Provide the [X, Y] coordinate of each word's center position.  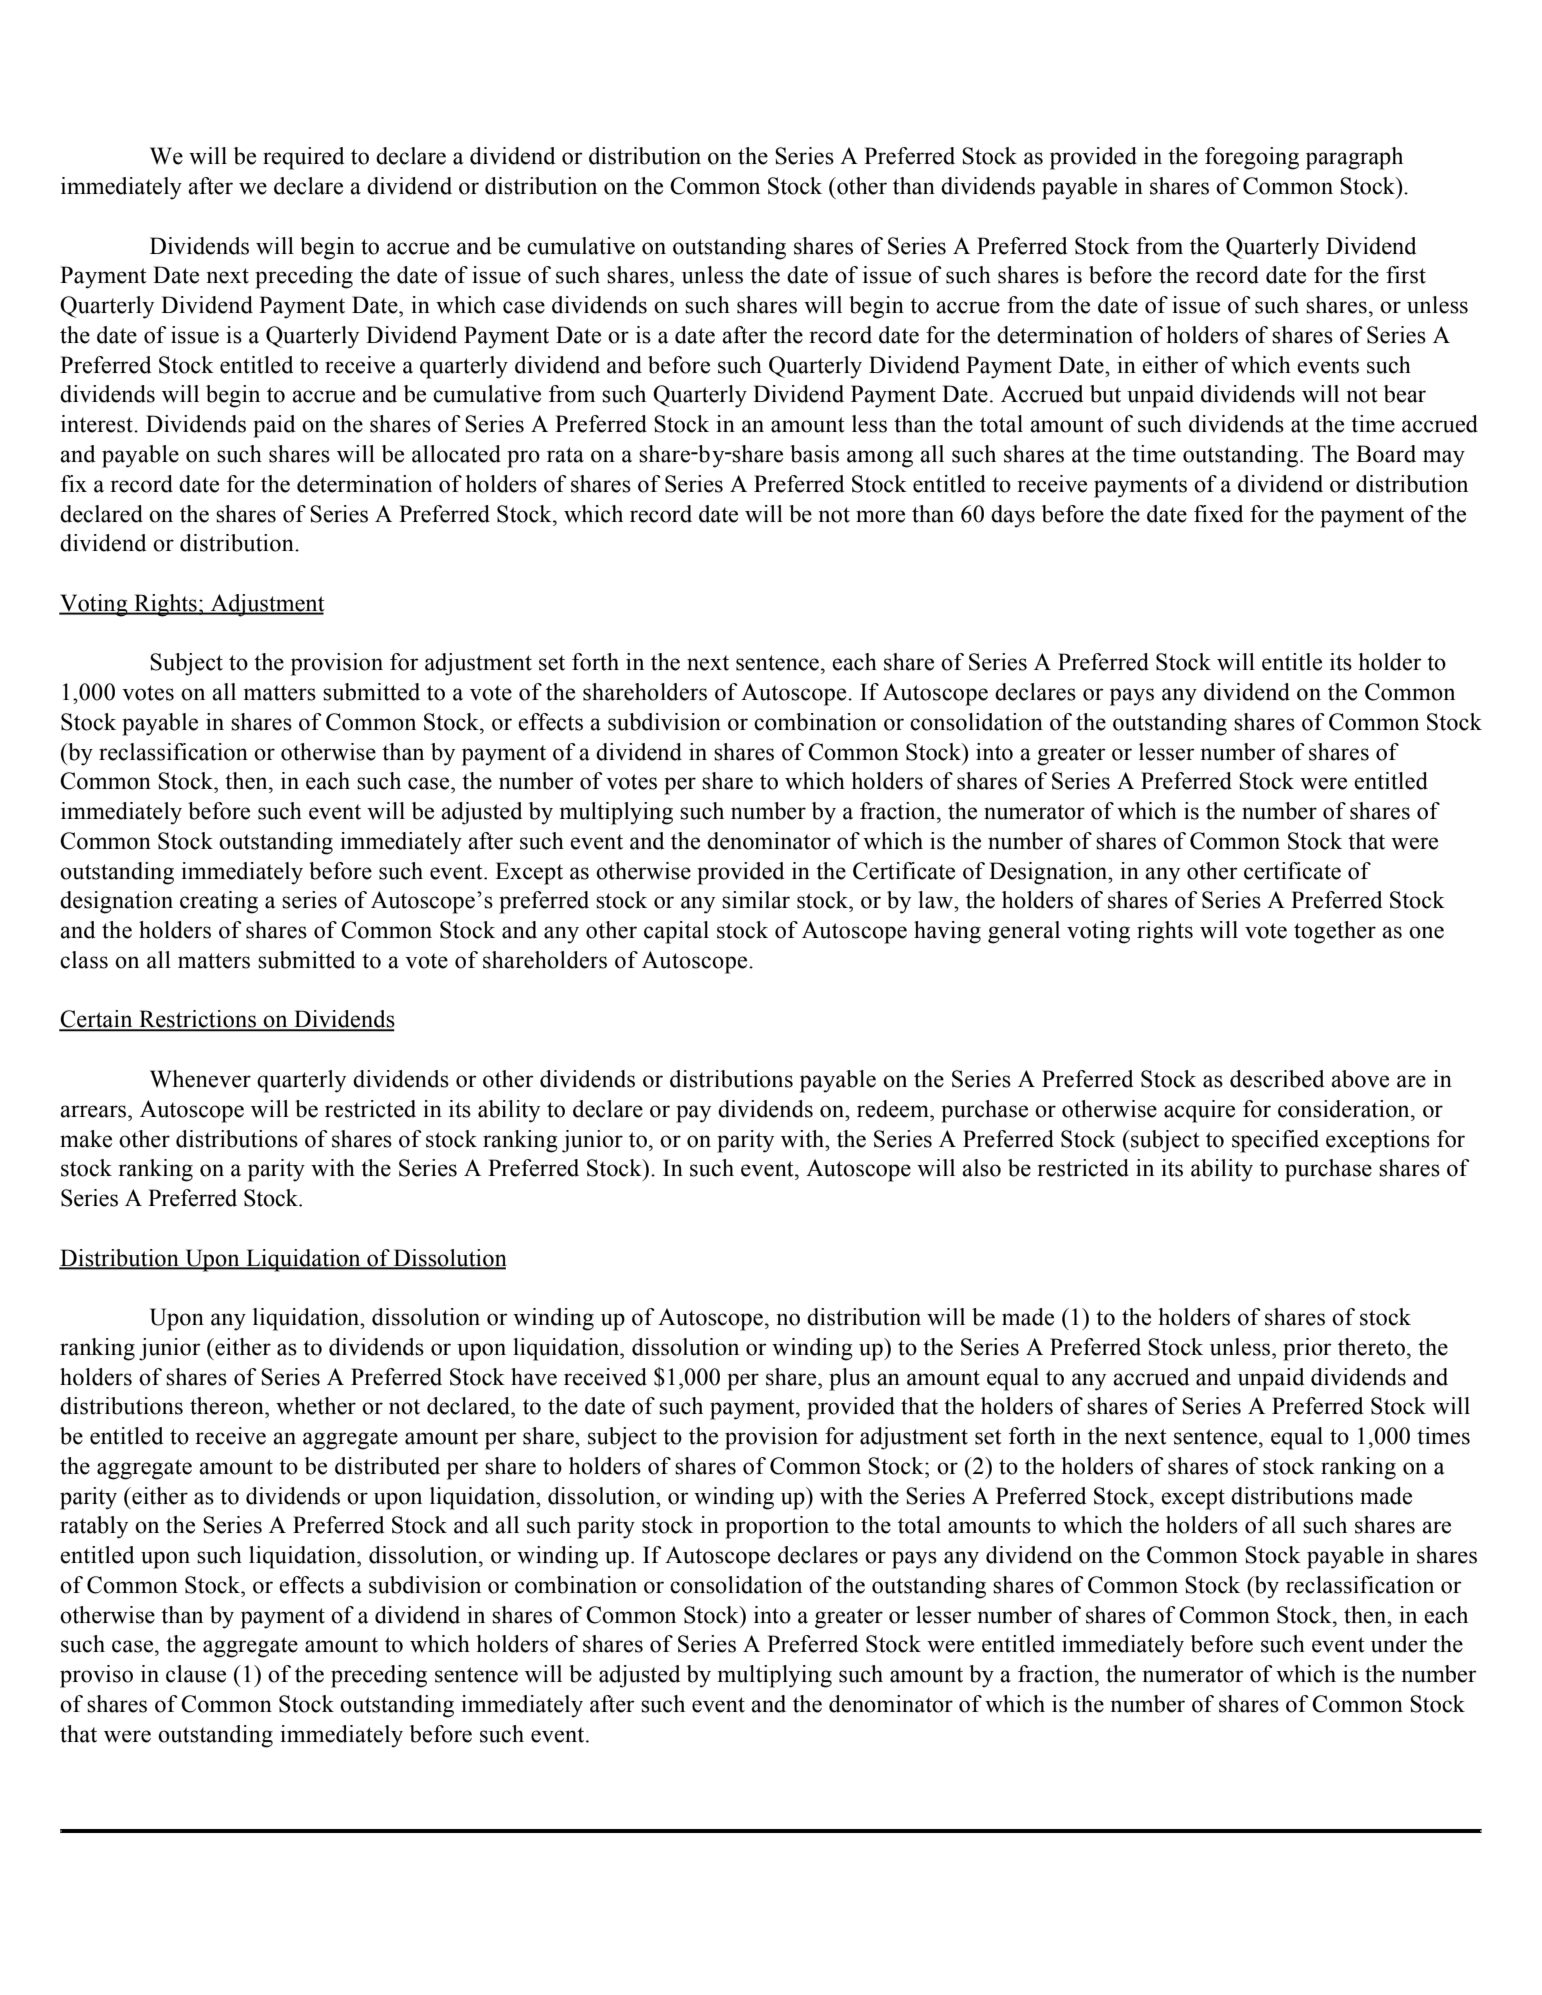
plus [849, 1379]
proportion [777, 1527]
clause [196, 1674]
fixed [1219, 514]
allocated [456, 454]
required [304, 158]
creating [219, 902]
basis [814, 454]
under [1399, 1644]
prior [1307, 1349]
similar [756, 900]
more [880, 516]
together [1335, 932]
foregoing [1252, 158]
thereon [228, 1406]
